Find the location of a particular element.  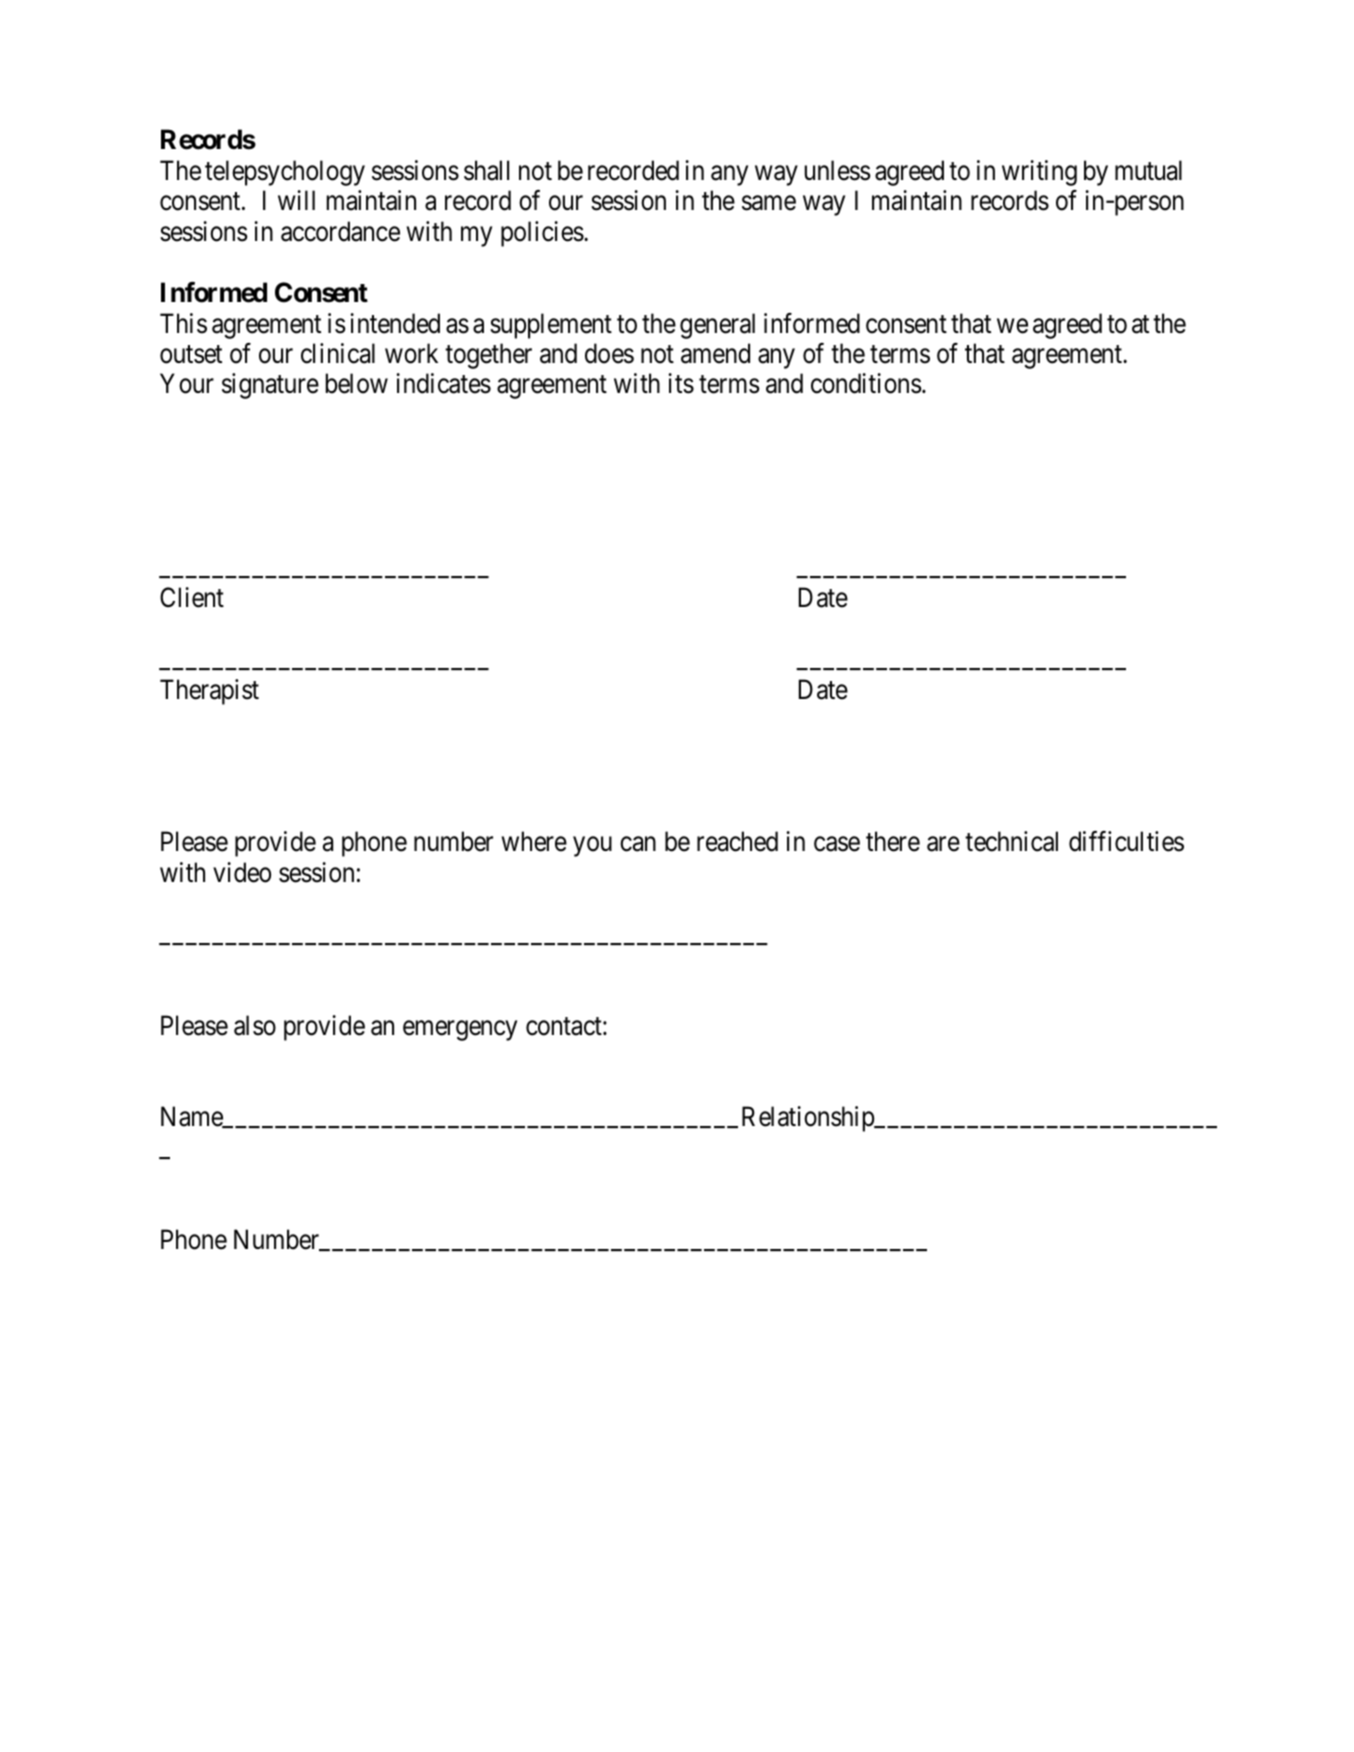

can is located at coordinates (638, 844).
